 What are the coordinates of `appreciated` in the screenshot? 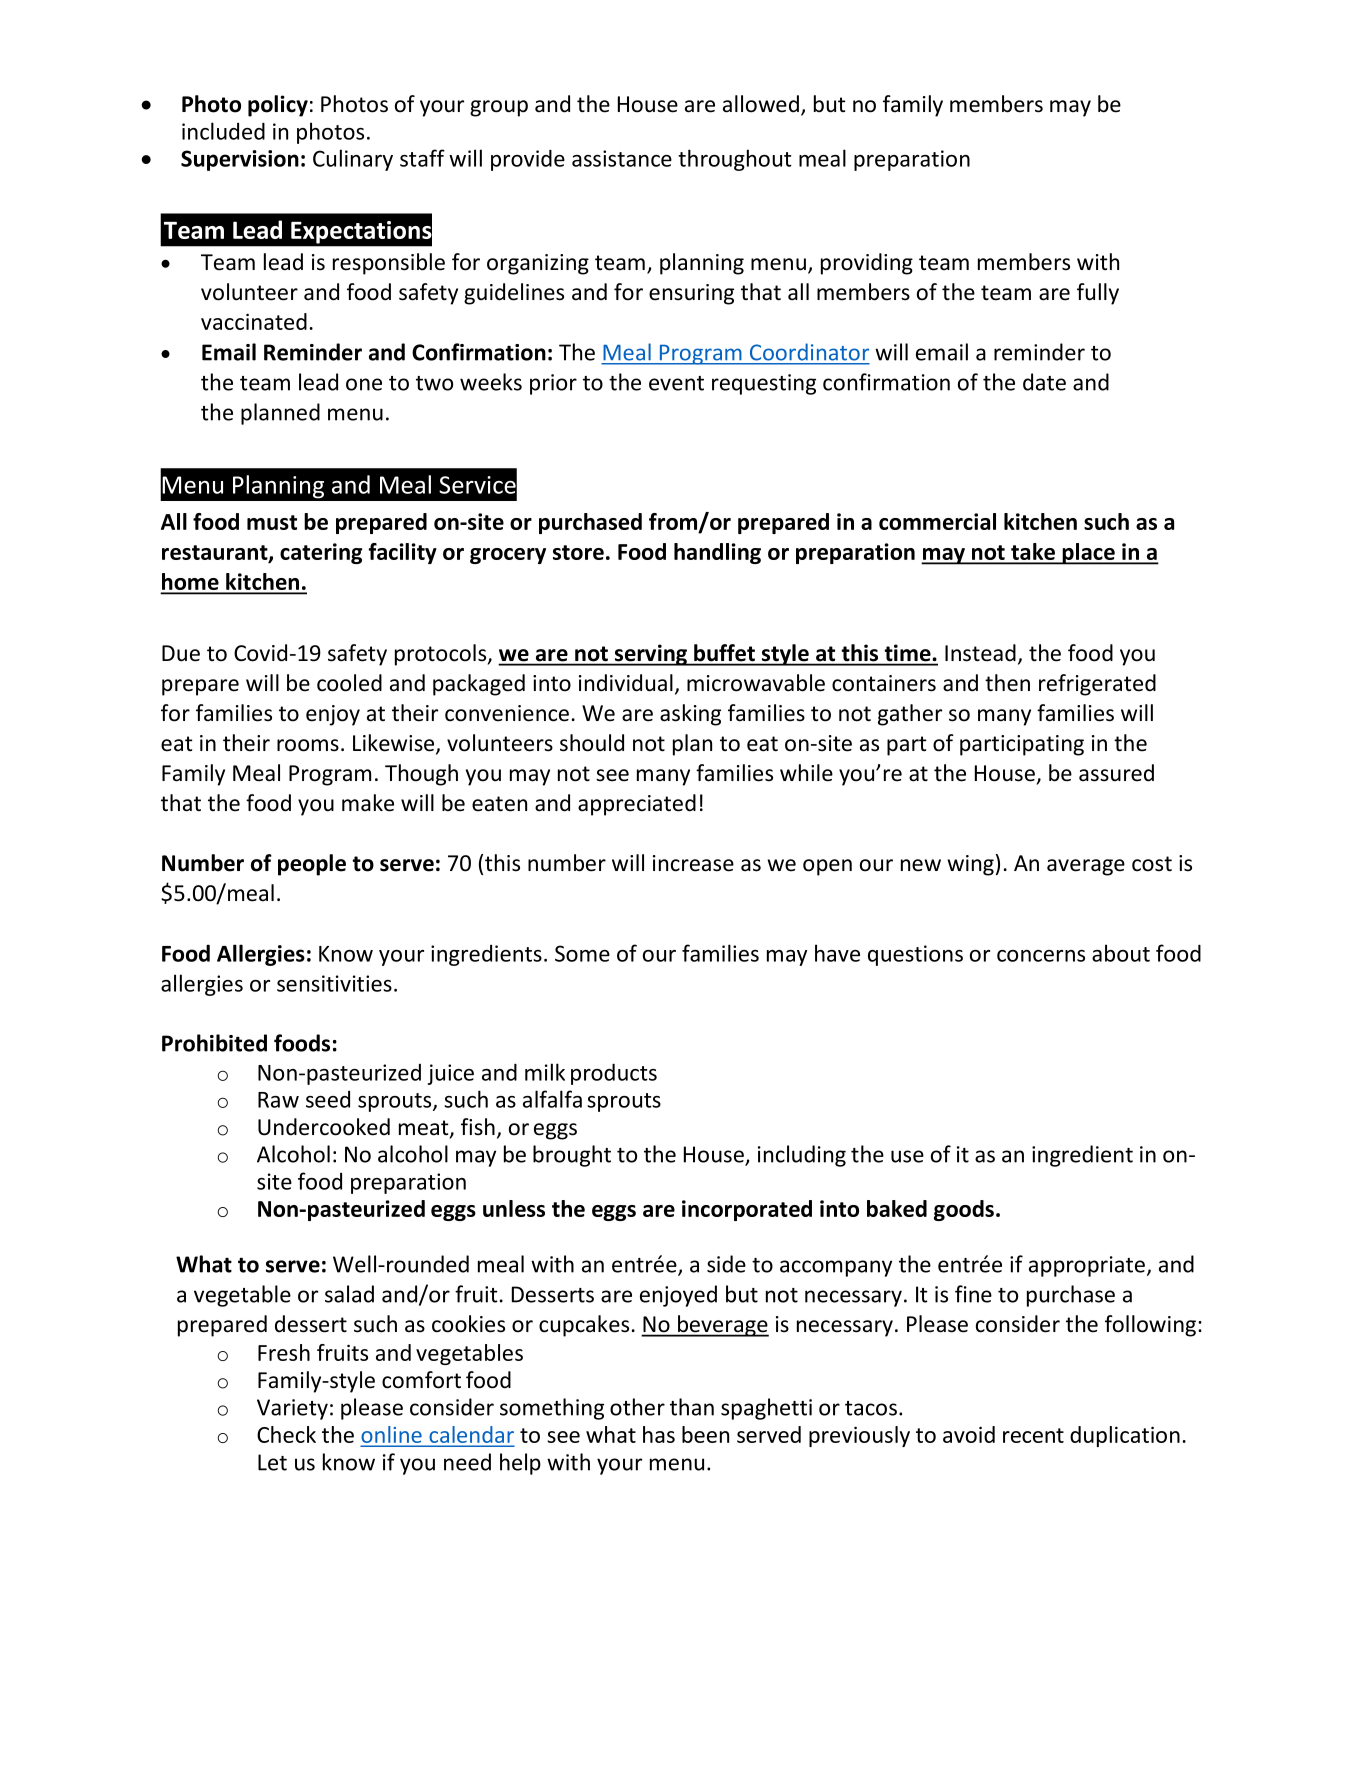 It's located at (637, 805).
